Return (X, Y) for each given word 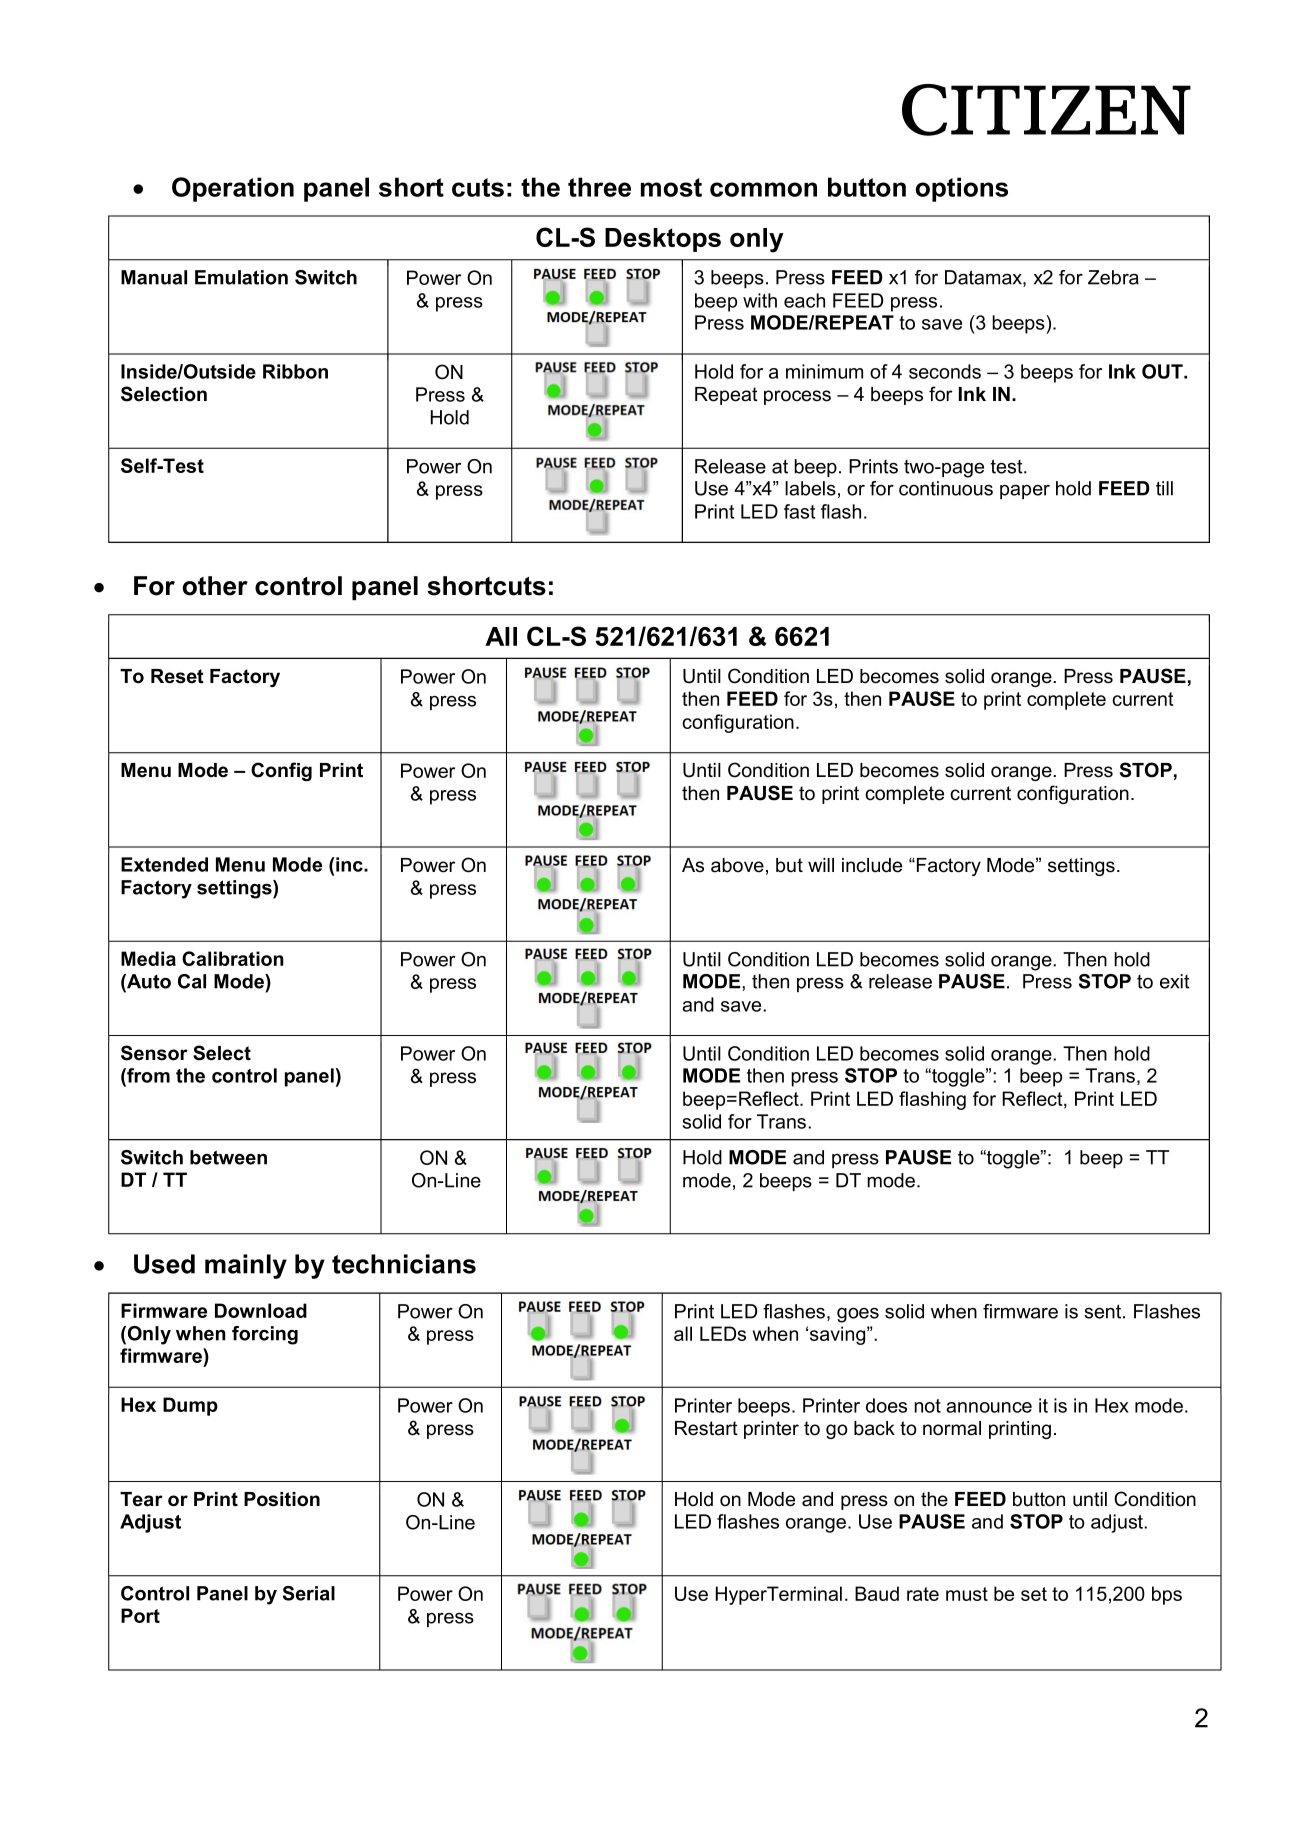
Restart (706, 1428)
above (737, 865)
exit (1175, 981)
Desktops (663, 240)
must (967, 1594)
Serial (309, 1593)
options (962, 189)
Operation (233, 189)
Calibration (233, 958)
